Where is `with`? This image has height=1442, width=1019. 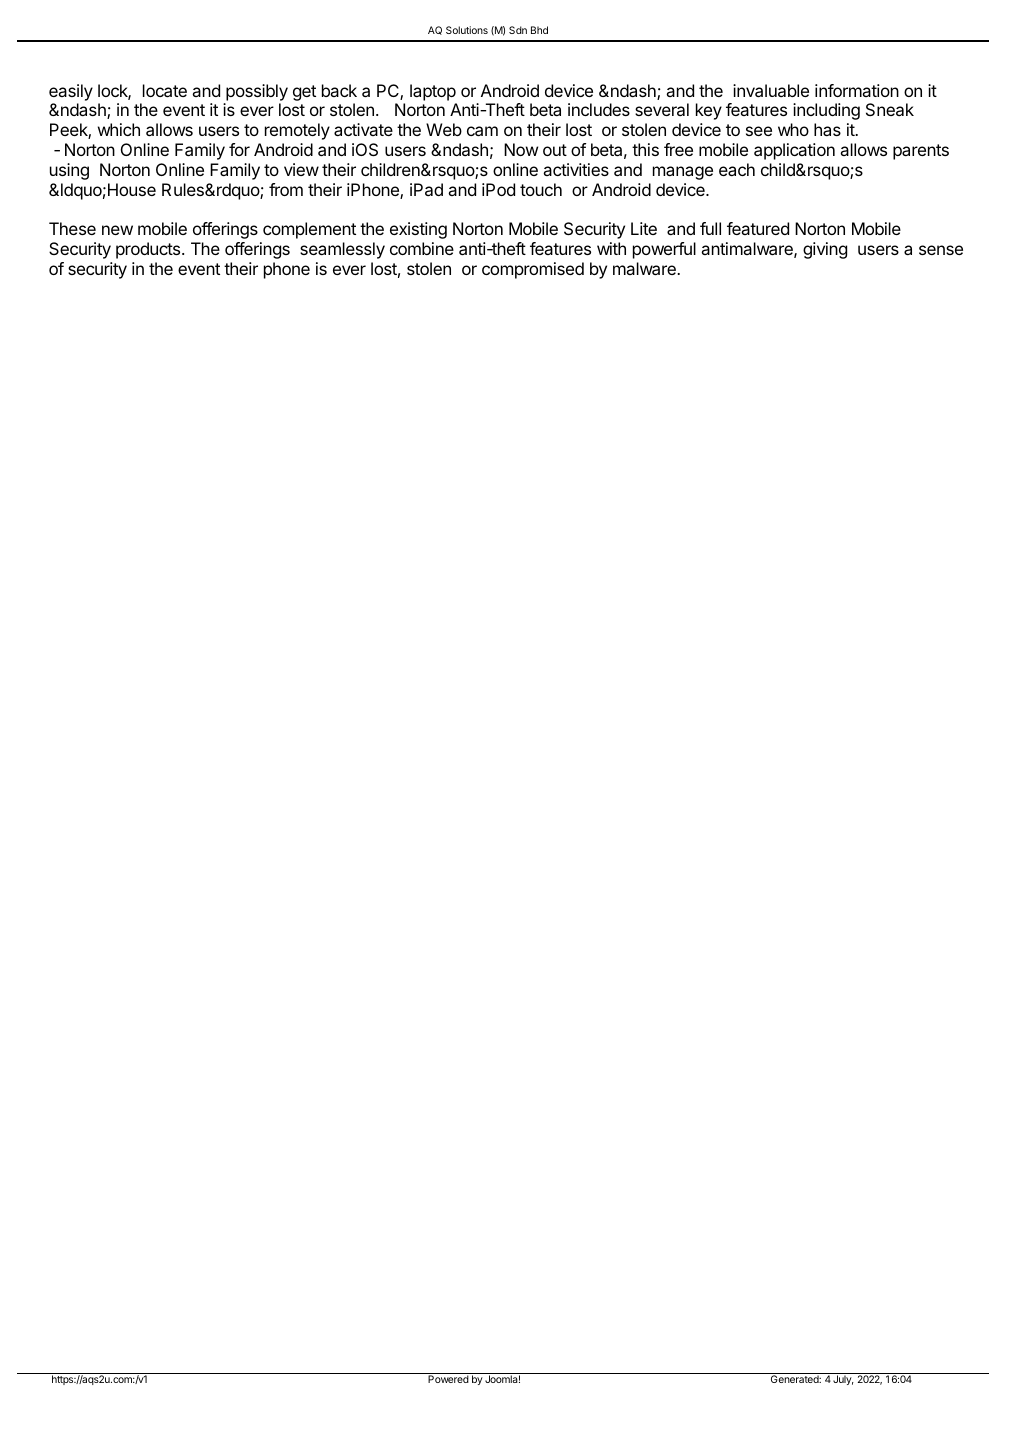 with is located at coordinates (611, 248).
